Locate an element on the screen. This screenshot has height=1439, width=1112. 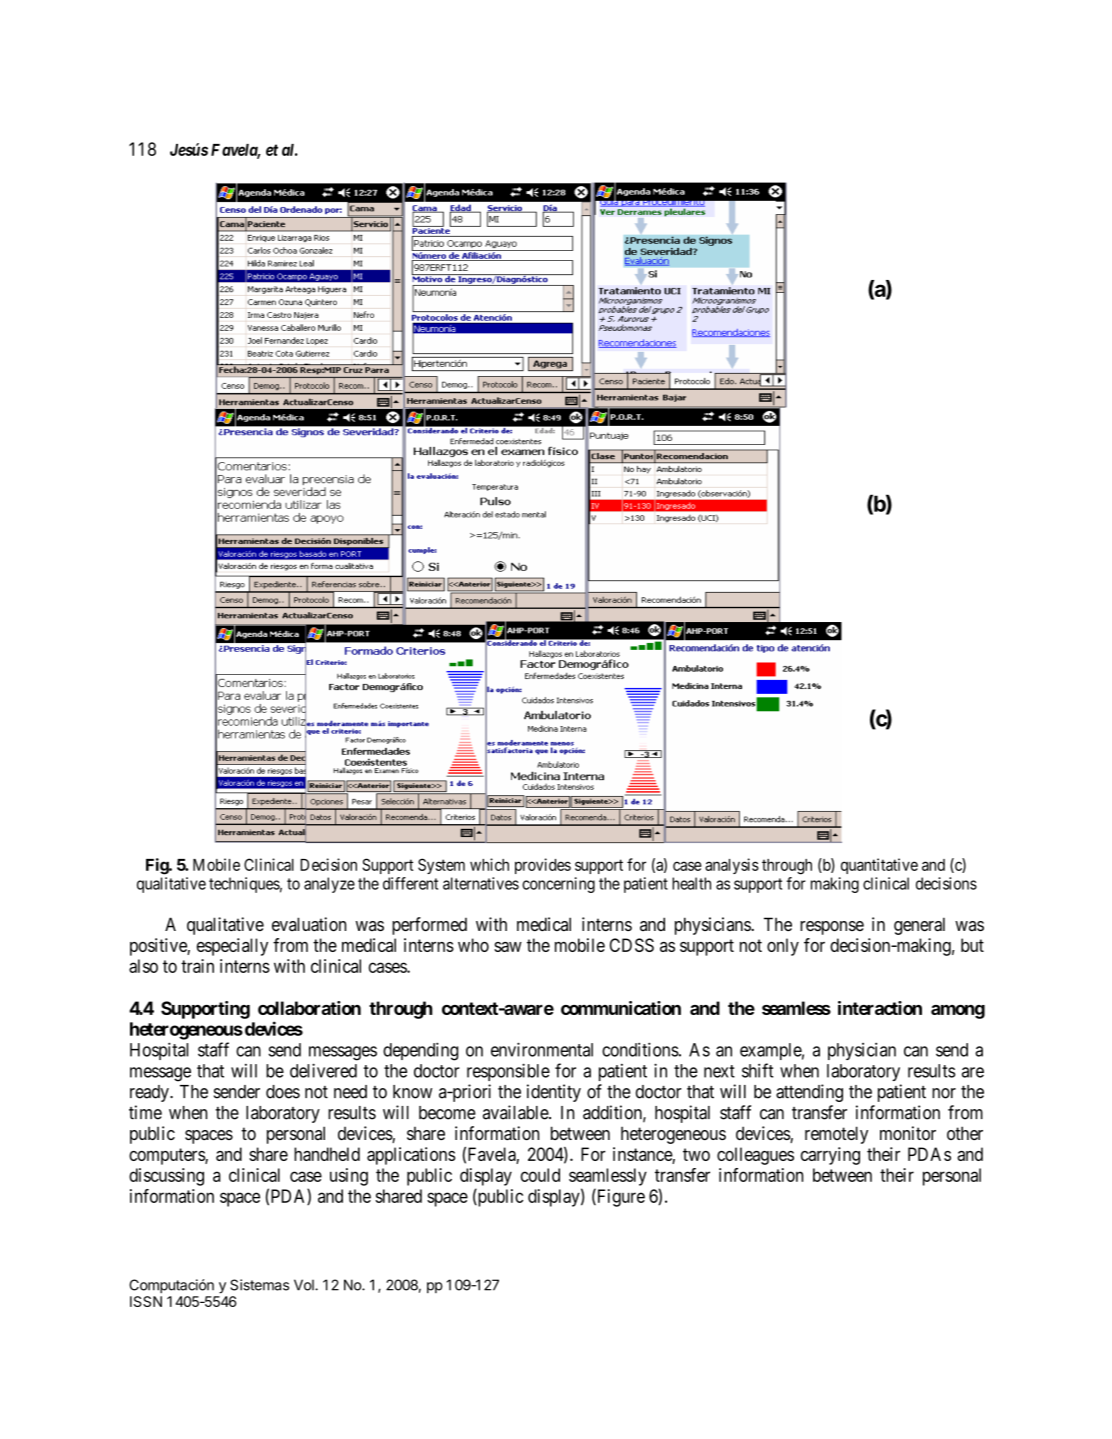
analyze is located at coordinates (329, 885).
